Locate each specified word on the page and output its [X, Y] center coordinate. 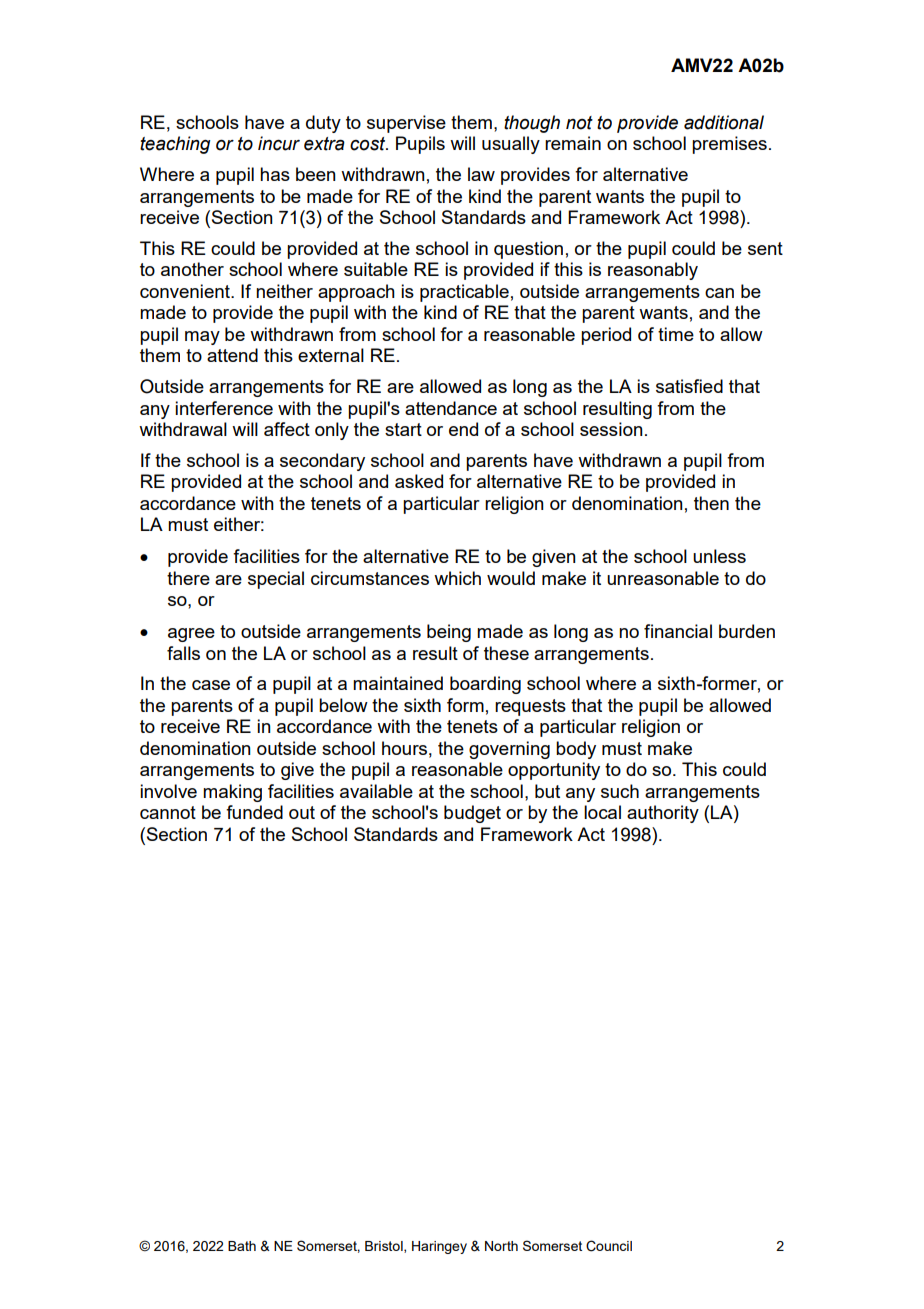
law [481, 174]
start [403, 429]
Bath [242, 1246]
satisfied [689, 386]
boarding [485, 685]
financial [678, 631]
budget [472, 814]
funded [254, 812]
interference [224, 408]
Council [609, 1246]
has [275, 174]
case [211, 685]
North [501, 1246]
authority [663, 814]
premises [729, 145]
